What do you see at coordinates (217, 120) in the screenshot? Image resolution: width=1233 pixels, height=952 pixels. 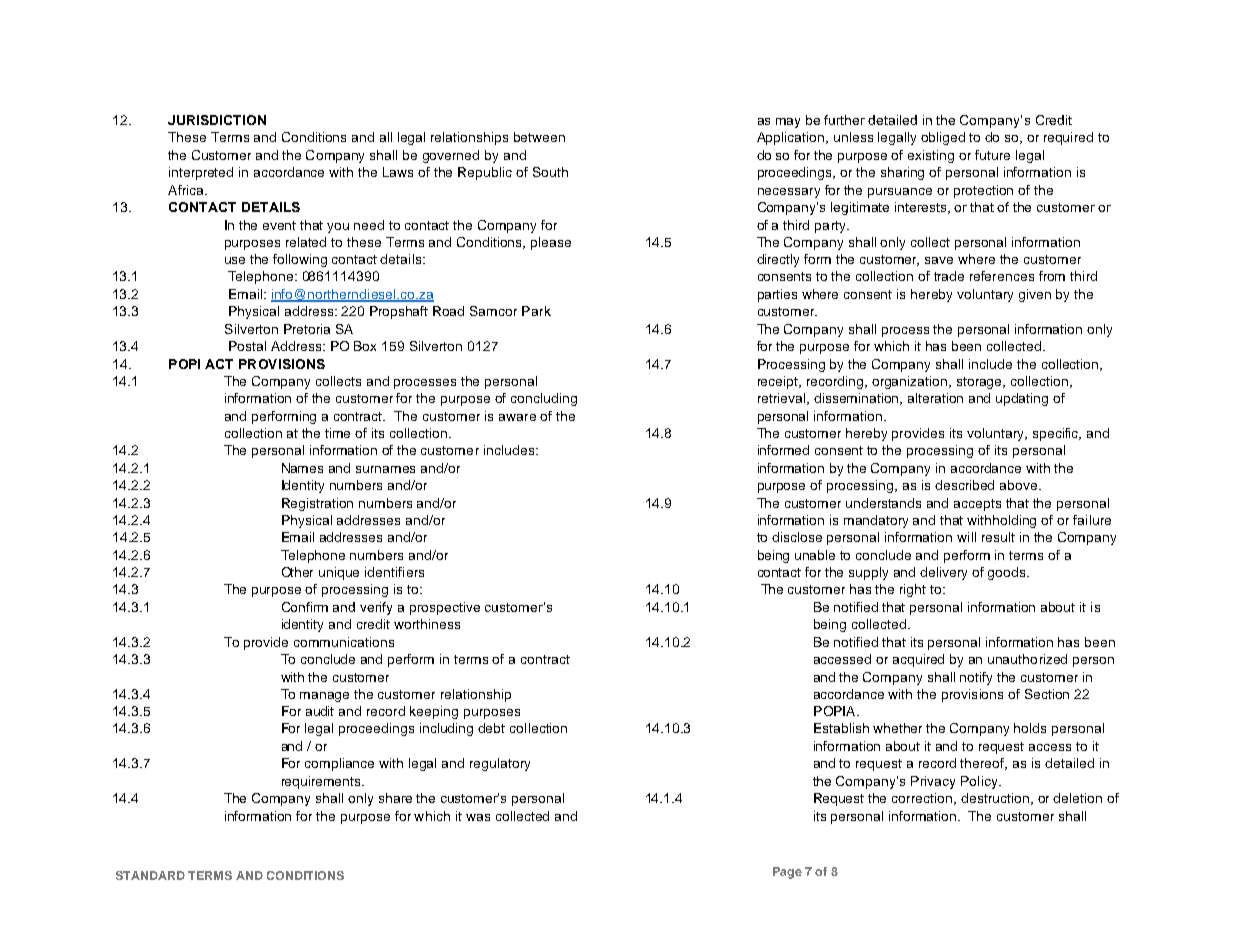 I see `JURISDICTION` at bounding box center [217, 120].
